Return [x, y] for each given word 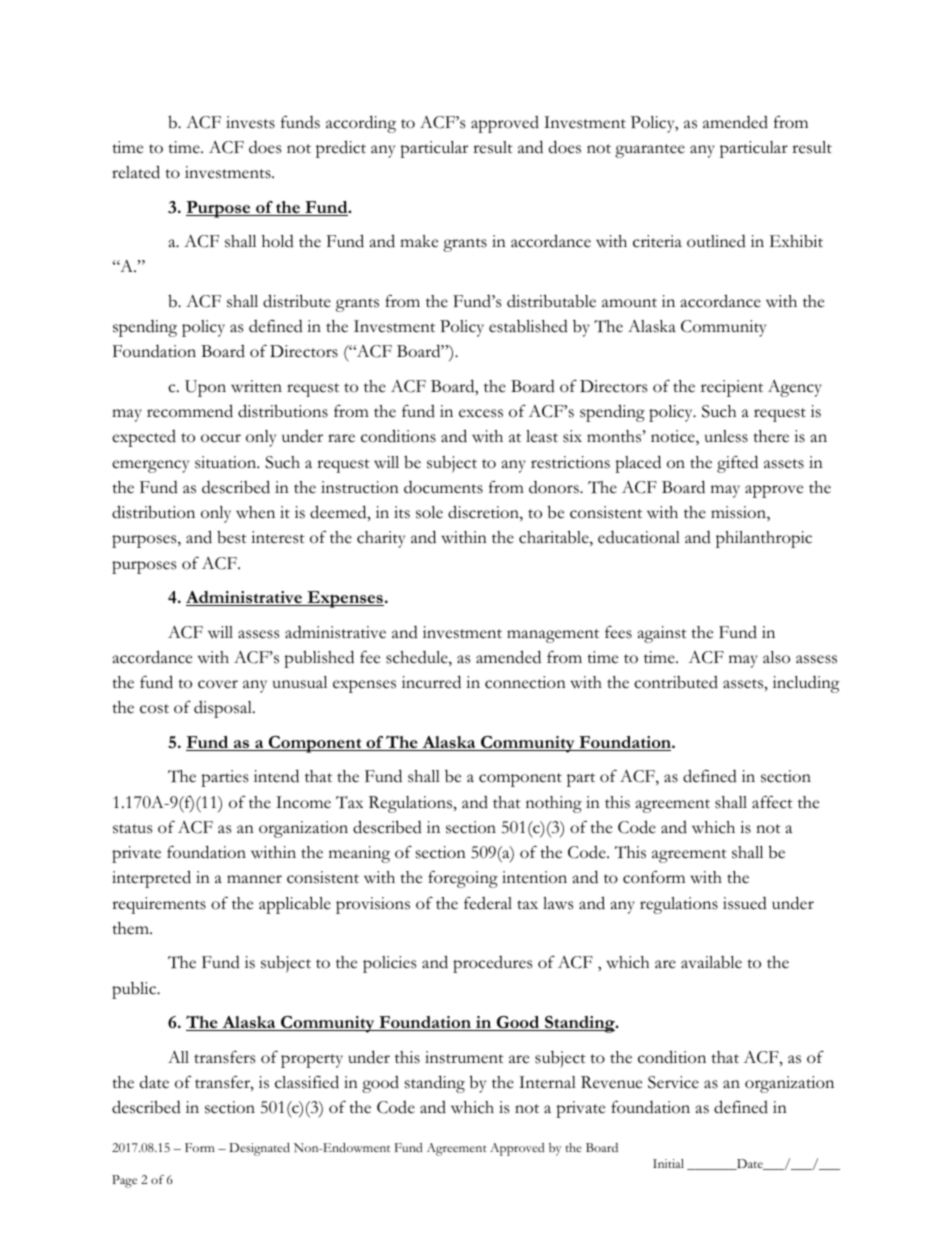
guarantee [650, 151]
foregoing [463, 879]
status [132, 829]
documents [443, 487]
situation [227, 462]
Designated [259, 1149]
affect [772, 802]
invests [250, 122]
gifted [737, 464]
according [361, 124]
